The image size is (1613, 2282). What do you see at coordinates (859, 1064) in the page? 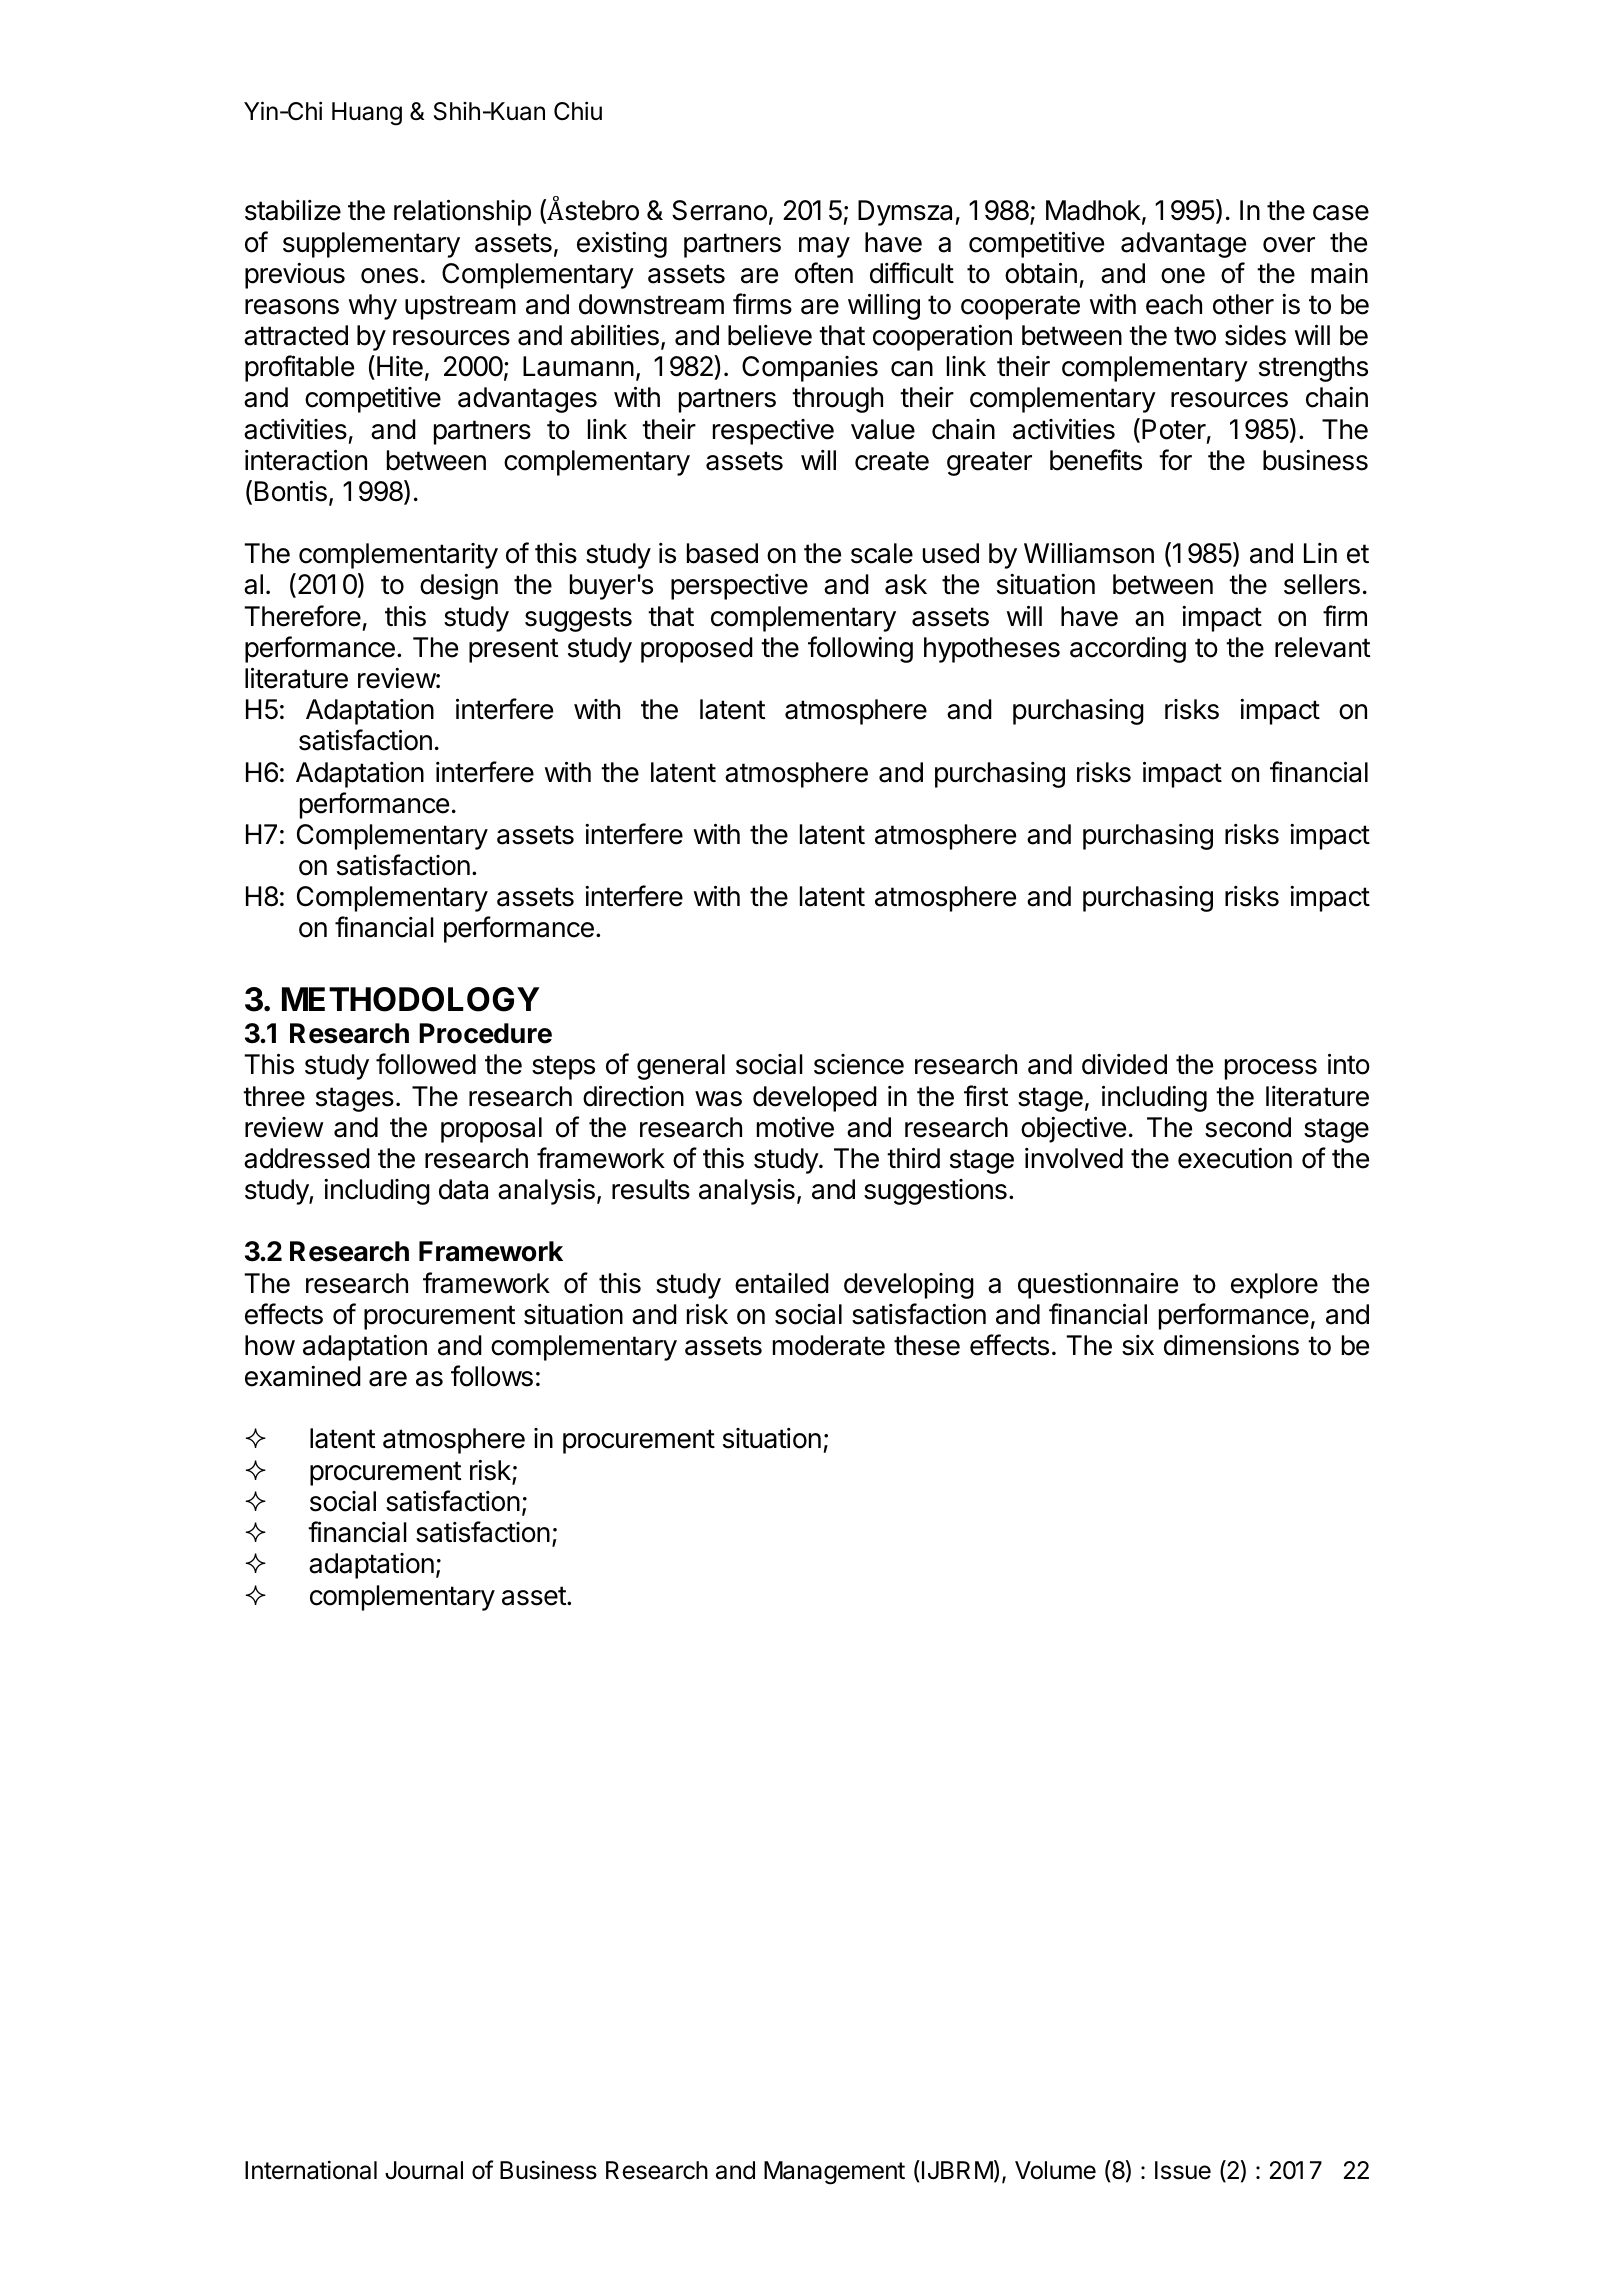
I see `science` at bounding box center [859, 1064].
